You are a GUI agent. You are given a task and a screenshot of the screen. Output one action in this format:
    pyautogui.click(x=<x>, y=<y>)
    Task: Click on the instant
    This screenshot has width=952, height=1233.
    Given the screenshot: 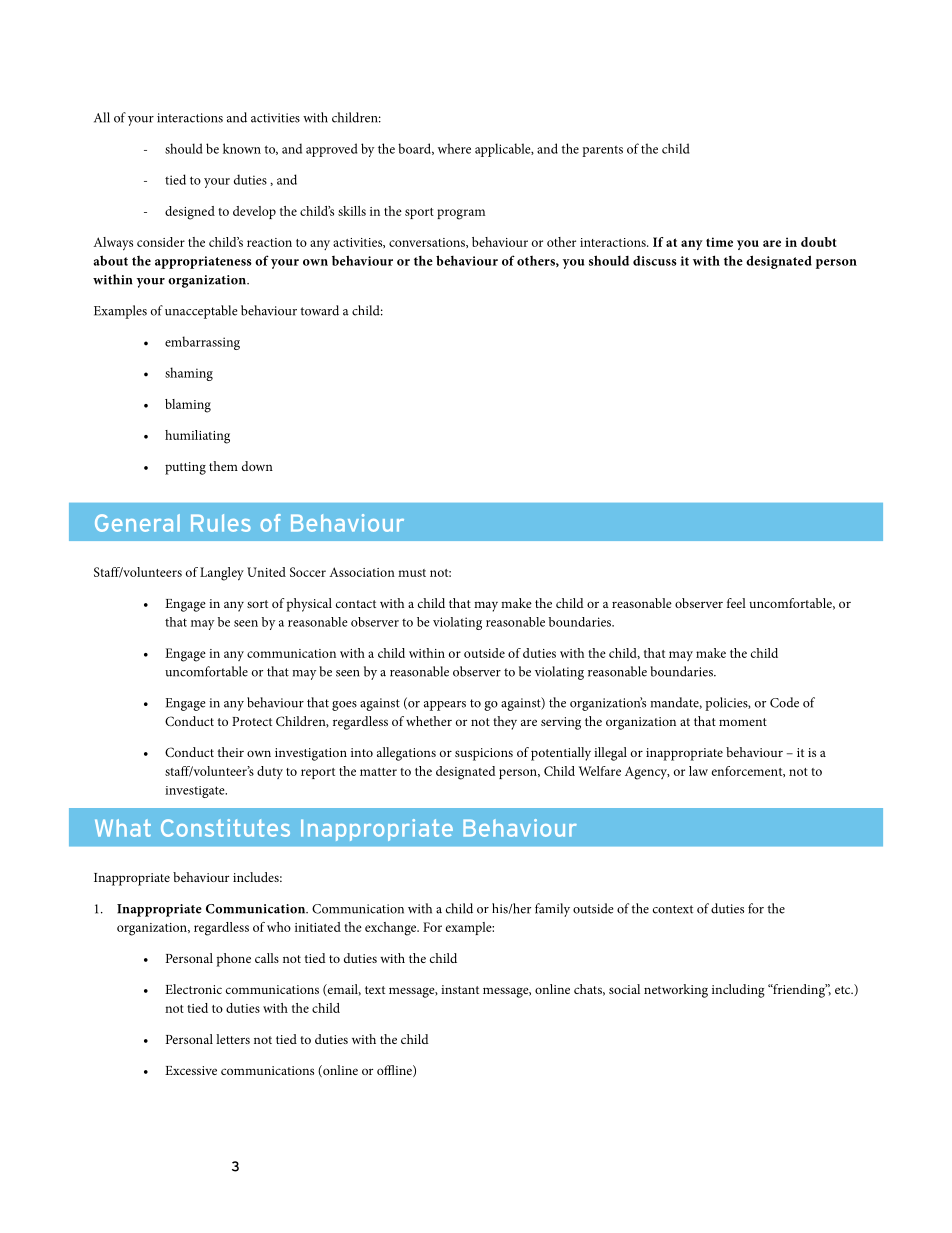 What is the action you would take?
    pyautogui.click(x=460, y=989)
